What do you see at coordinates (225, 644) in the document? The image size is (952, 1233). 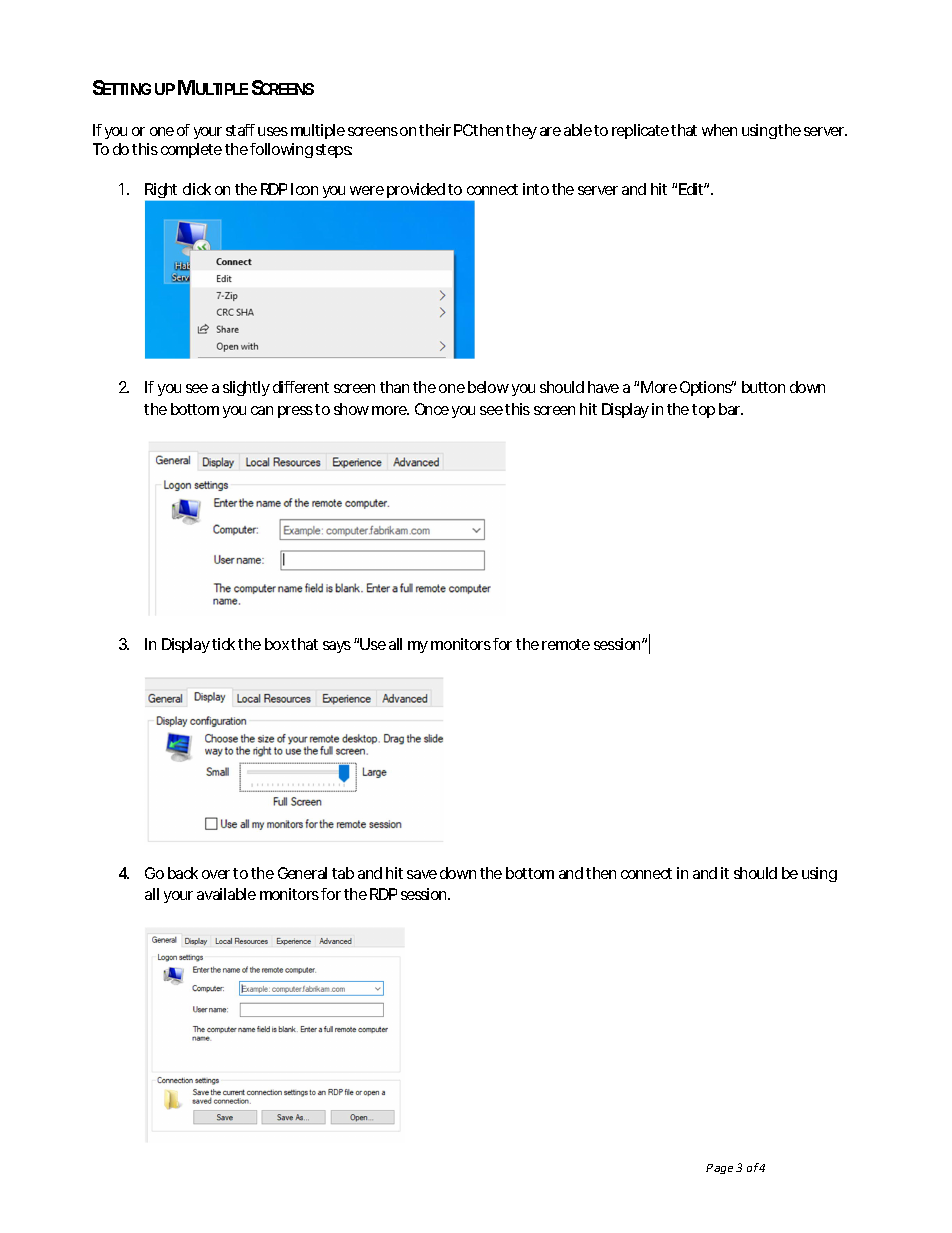 I see `tick` at bounding box center [225, 644].
